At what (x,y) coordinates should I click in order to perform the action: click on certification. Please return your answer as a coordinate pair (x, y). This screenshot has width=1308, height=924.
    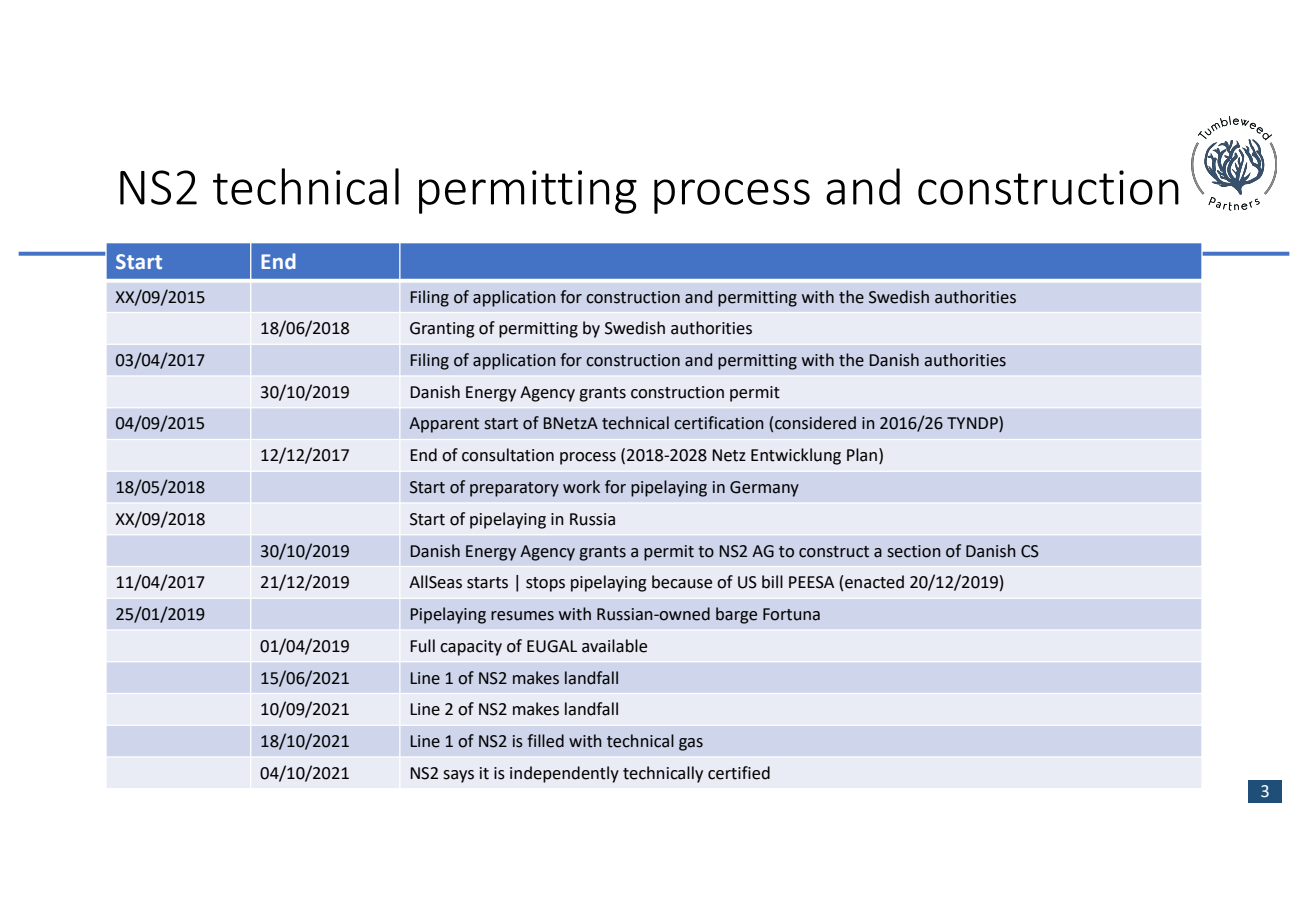
    Looking at the image, I should click on (719, 423).
